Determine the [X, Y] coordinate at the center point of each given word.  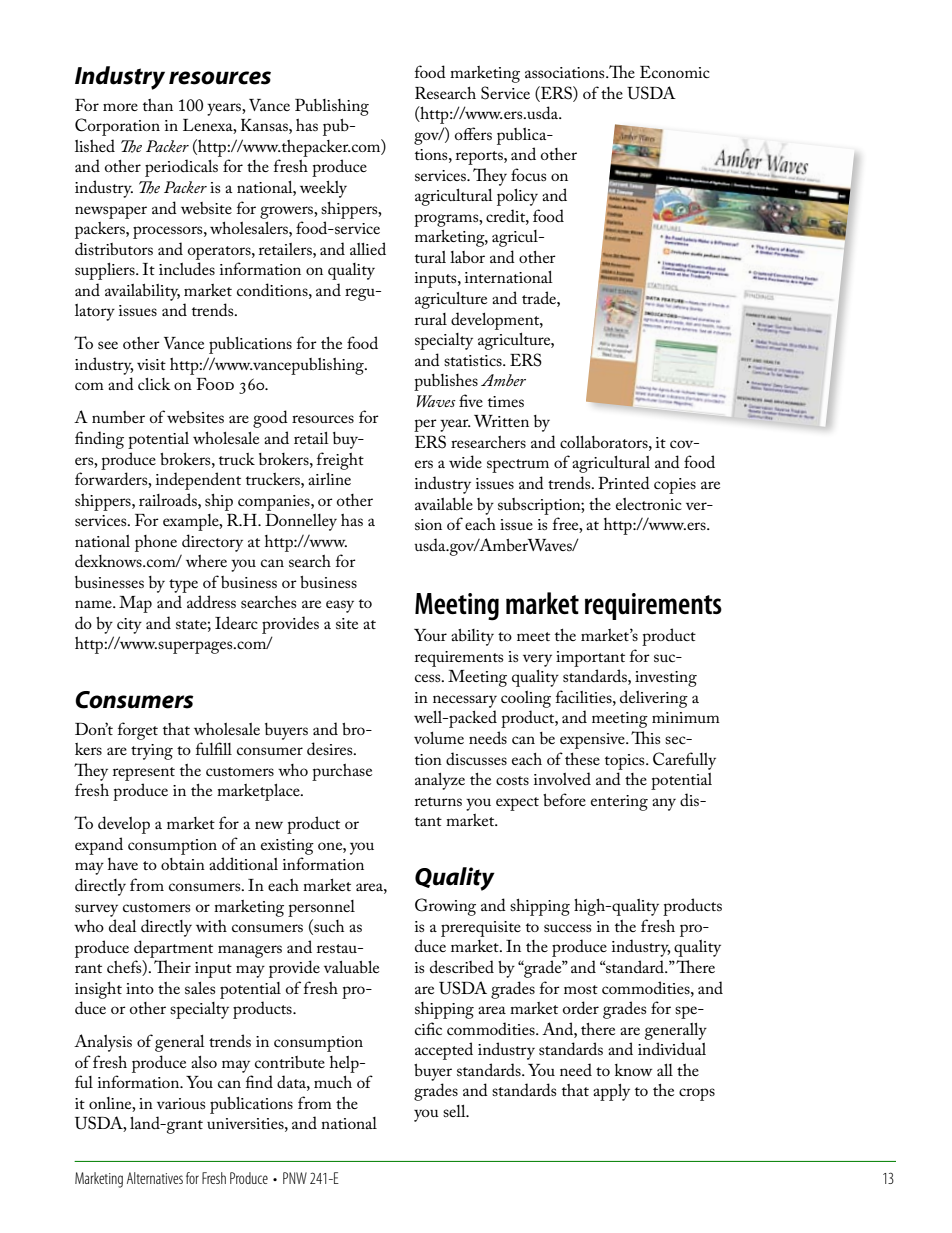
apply [611, 1092]
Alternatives [155, 1178]
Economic [674, 72]
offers [473, 133]
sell [455, 1111]
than [158, 105]
